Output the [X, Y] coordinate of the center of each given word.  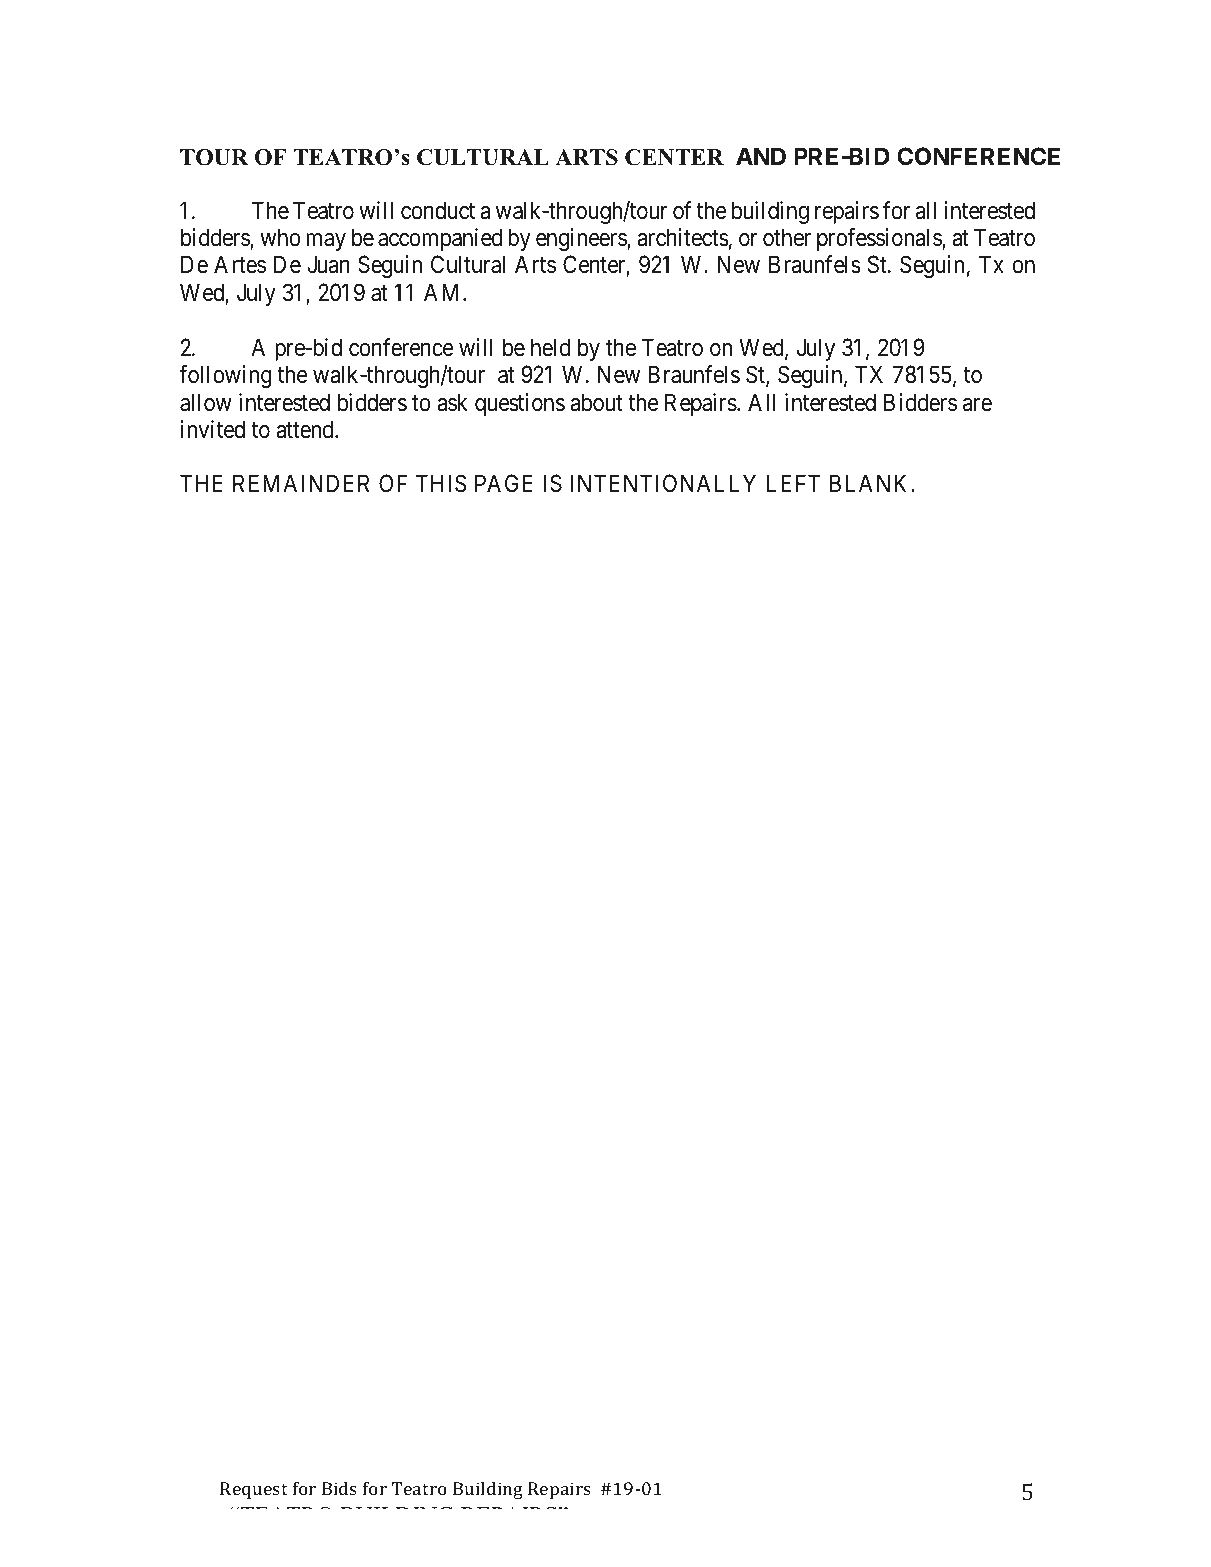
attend [306, 429]
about [596, 402]
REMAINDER [301, 483]
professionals [880, 239]
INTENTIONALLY [663, 483]
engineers [582, 239]
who [280, 237]
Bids [339, 1488]
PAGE [504, 483]
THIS [441, 483]
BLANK [871, 483]
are [977, 405]
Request [254, 1490]
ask [452, 402]
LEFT [793, 483]
